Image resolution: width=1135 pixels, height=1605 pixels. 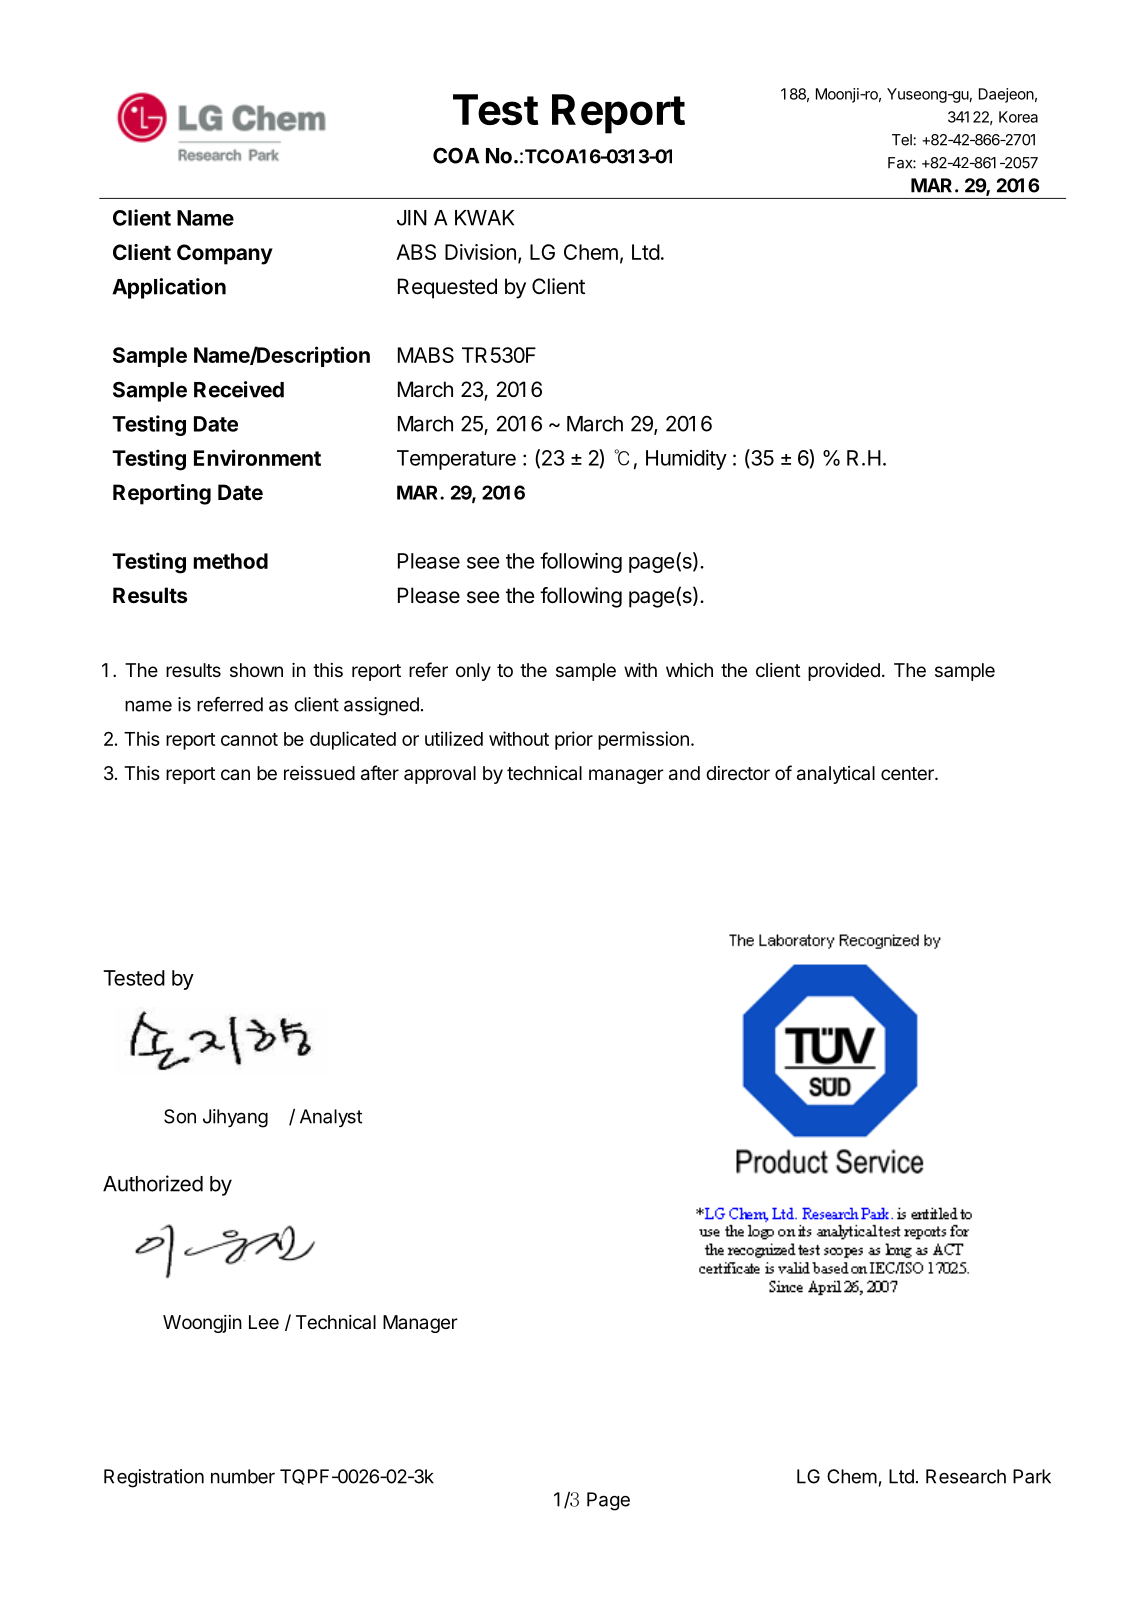 I want to click on Company, so click(x=225, y=254).
